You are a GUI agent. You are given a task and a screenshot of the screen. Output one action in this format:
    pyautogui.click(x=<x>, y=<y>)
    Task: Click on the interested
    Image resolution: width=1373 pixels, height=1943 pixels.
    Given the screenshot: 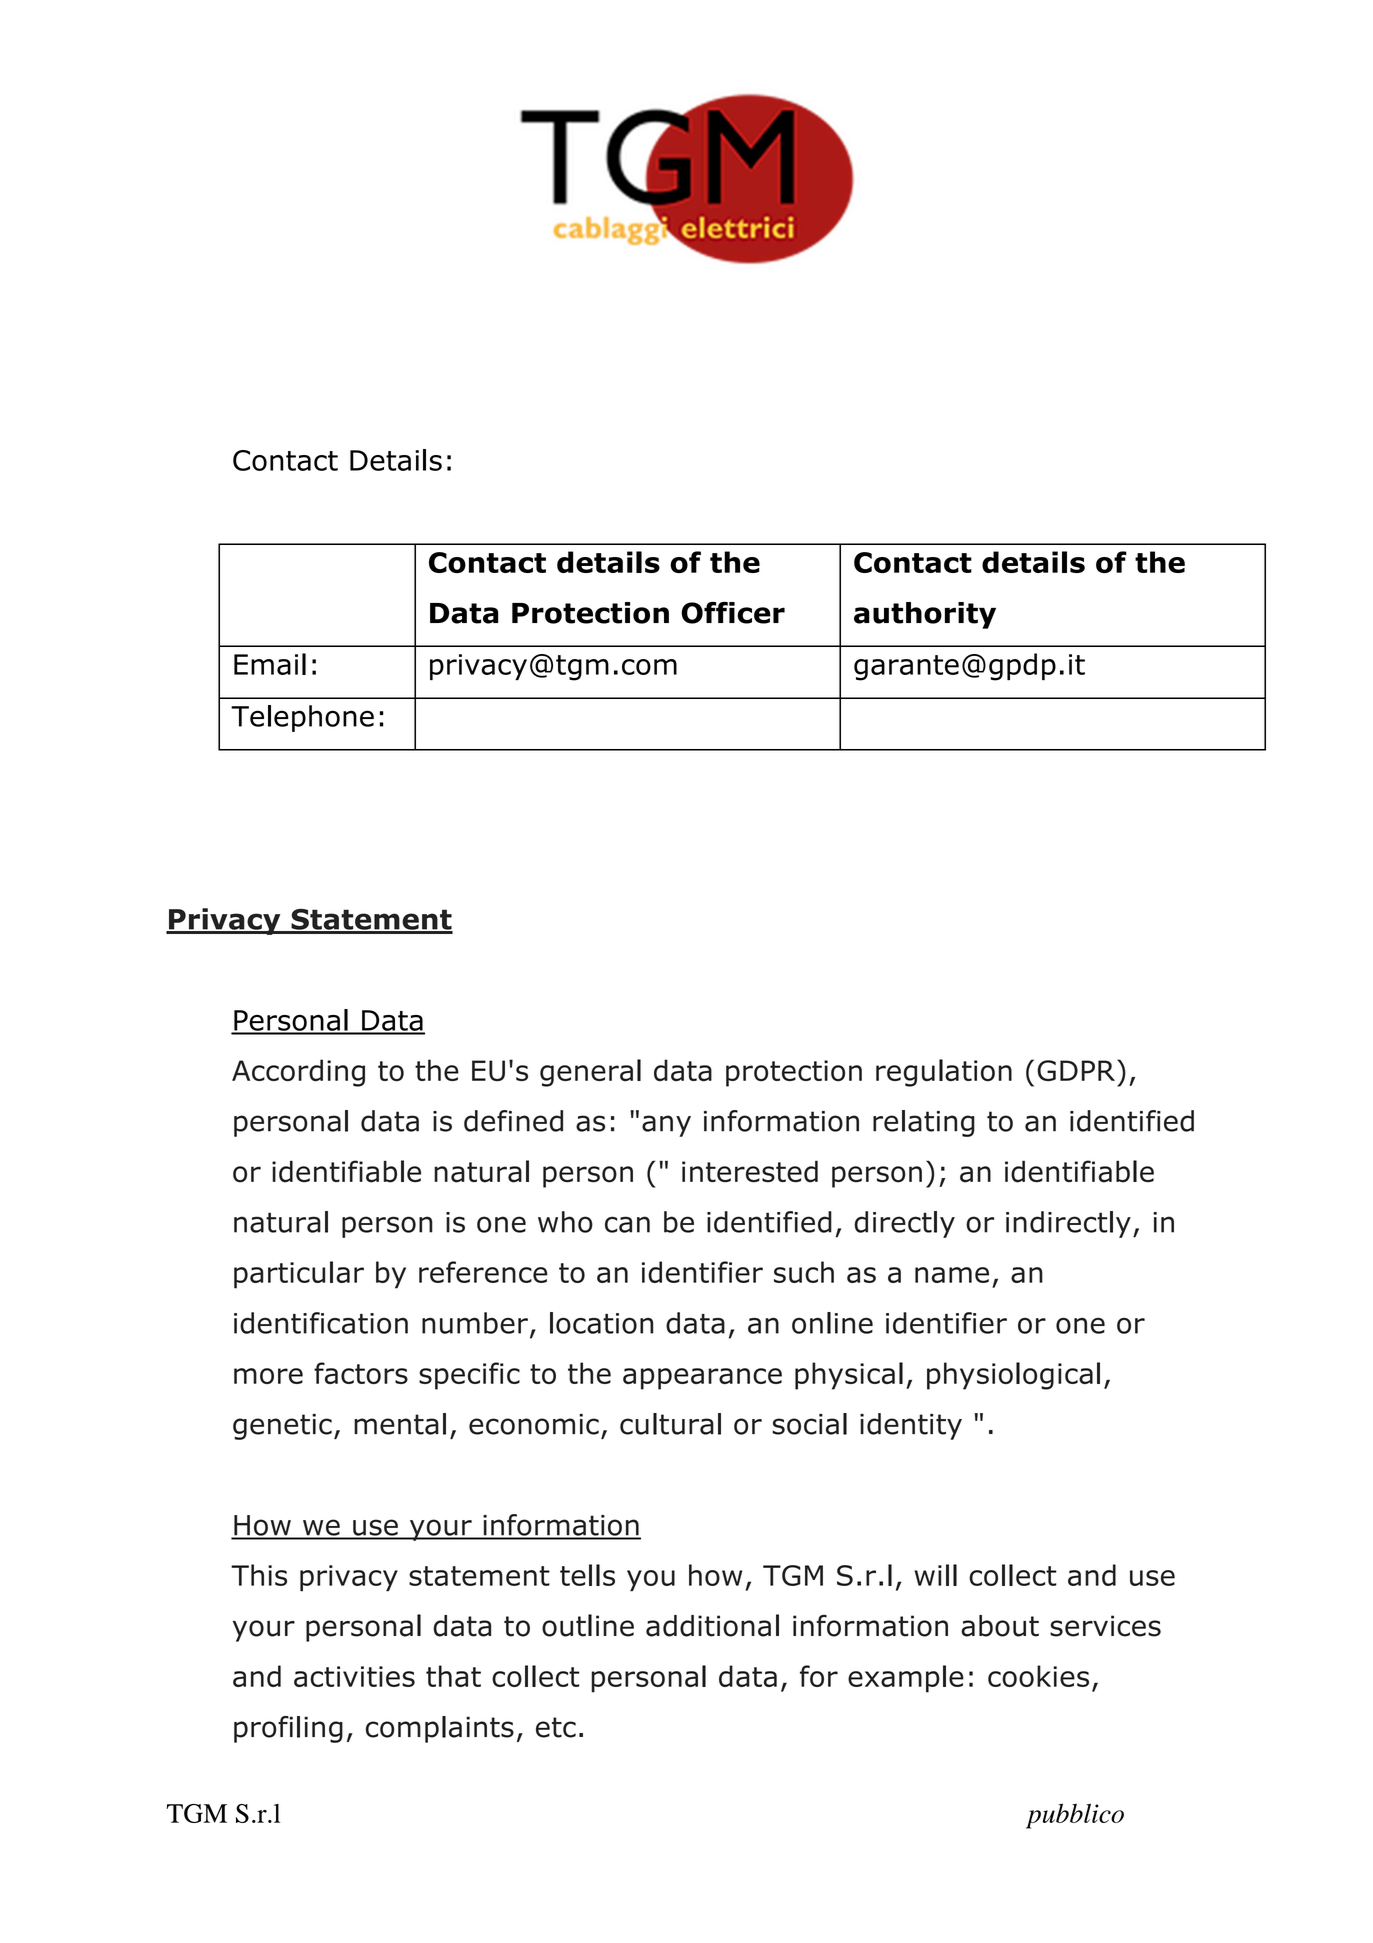 What is the action you would take?
    pyautogui.click(x=750, y=1171)
